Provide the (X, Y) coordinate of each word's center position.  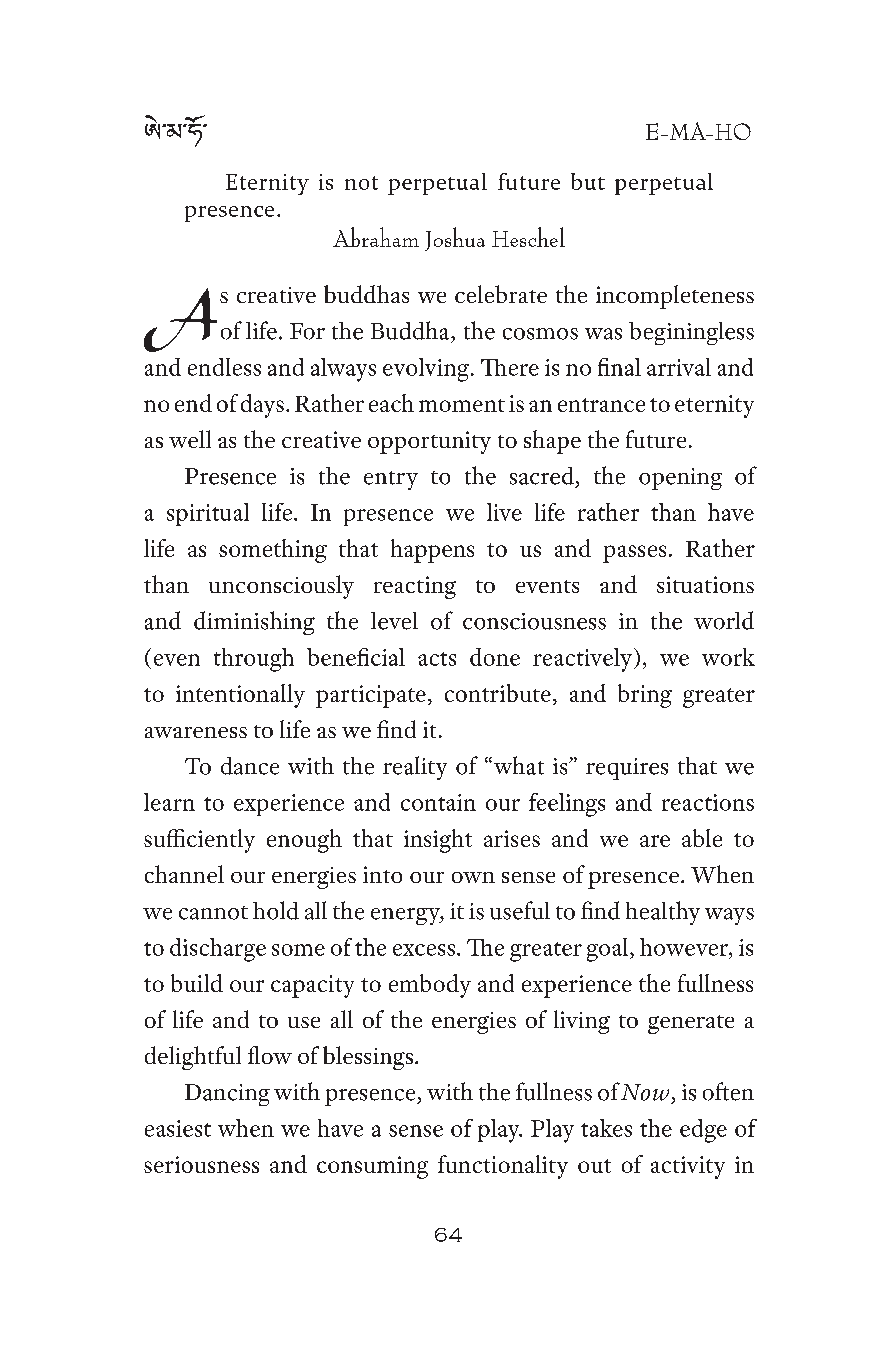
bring (645, 696)
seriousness (201, 1164)
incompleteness (675, 297)
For (307, 331)
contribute (498, 693)
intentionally (240, 696)
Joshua (455, 239)
